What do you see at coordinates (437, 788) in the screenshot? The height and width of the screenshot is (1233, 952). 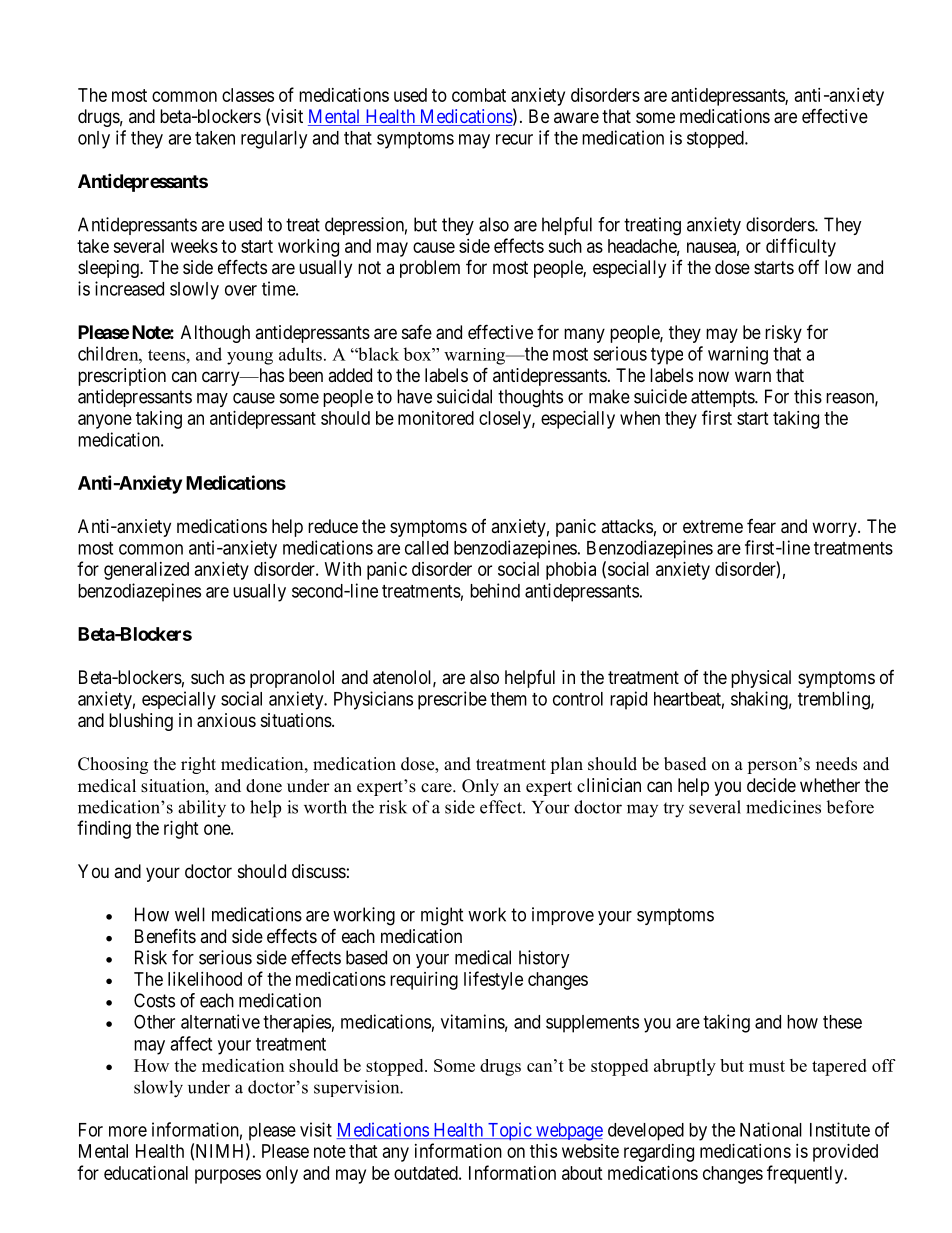 I see `care` at bounding box center [437, 788].
